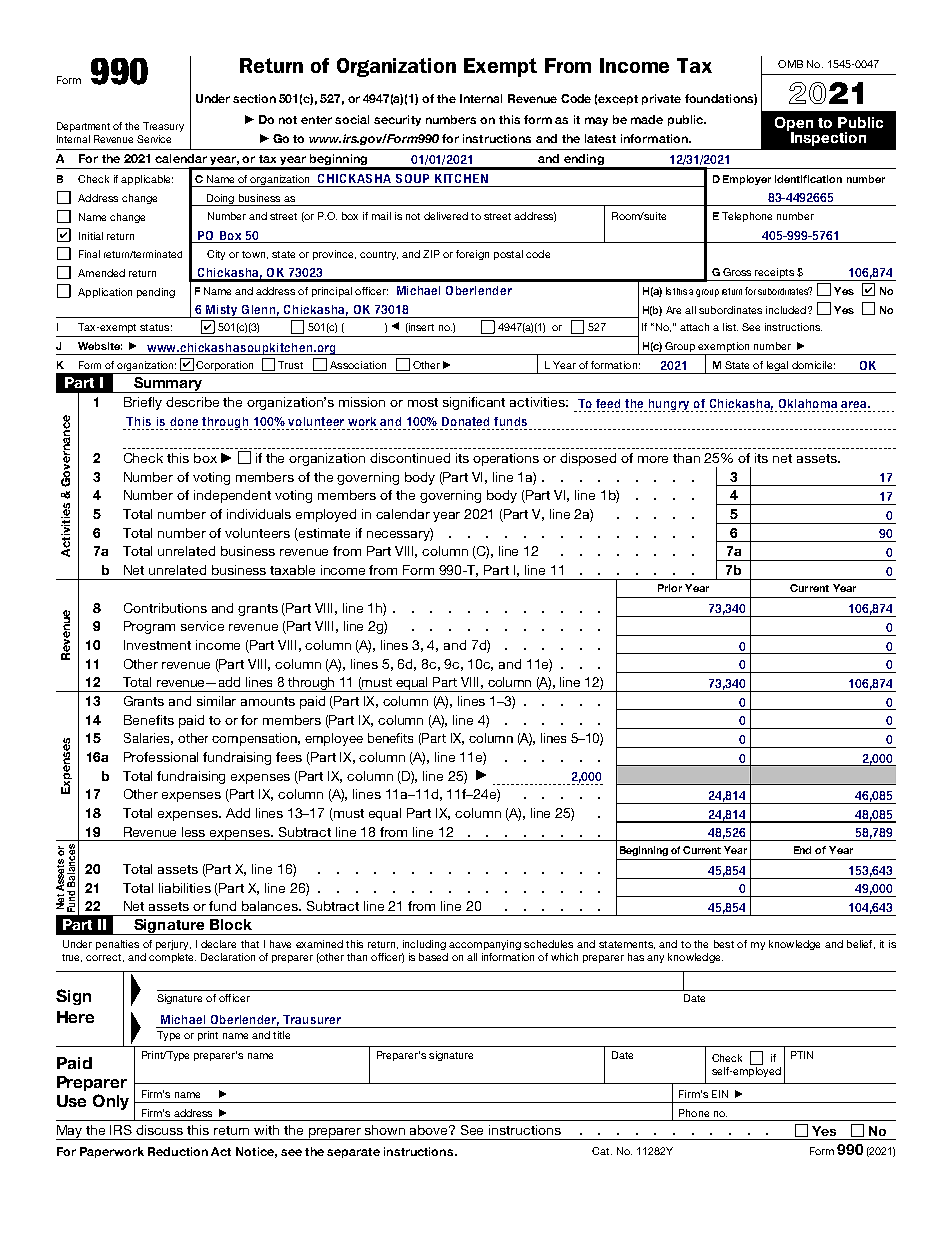 This screenshot has width=952, height=1233. I want to click on Contributions, so click(165, 608).
